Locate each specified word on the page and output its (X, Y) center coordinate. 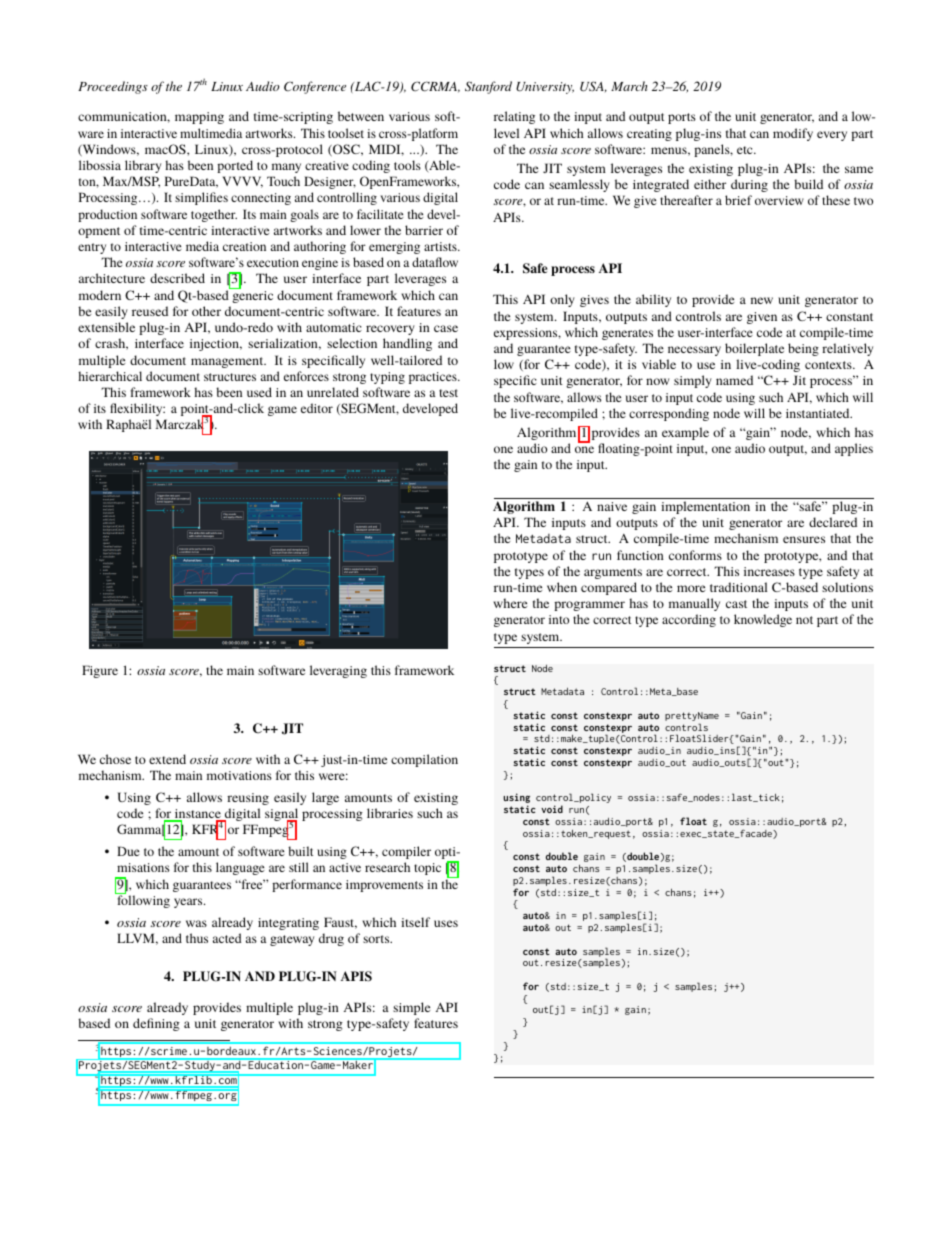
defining (156, 1024)
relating (514, 117)
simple (411, 1008)
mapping (199, 118)
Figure (100, 671)
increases (769, 571)
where (510, 603)
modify (793, 134)
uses (446, 923)
